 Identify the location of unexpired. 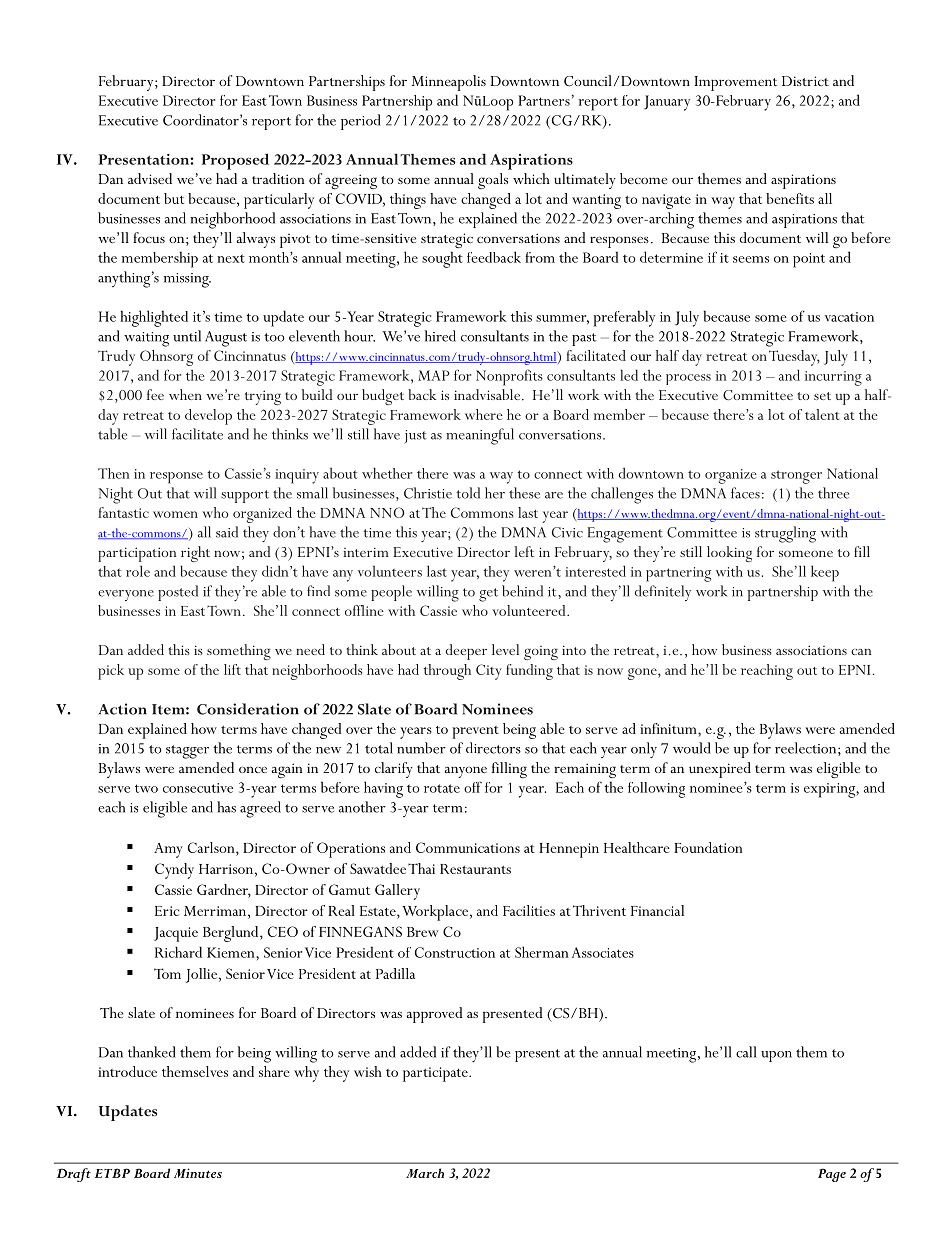
(720, 770).
